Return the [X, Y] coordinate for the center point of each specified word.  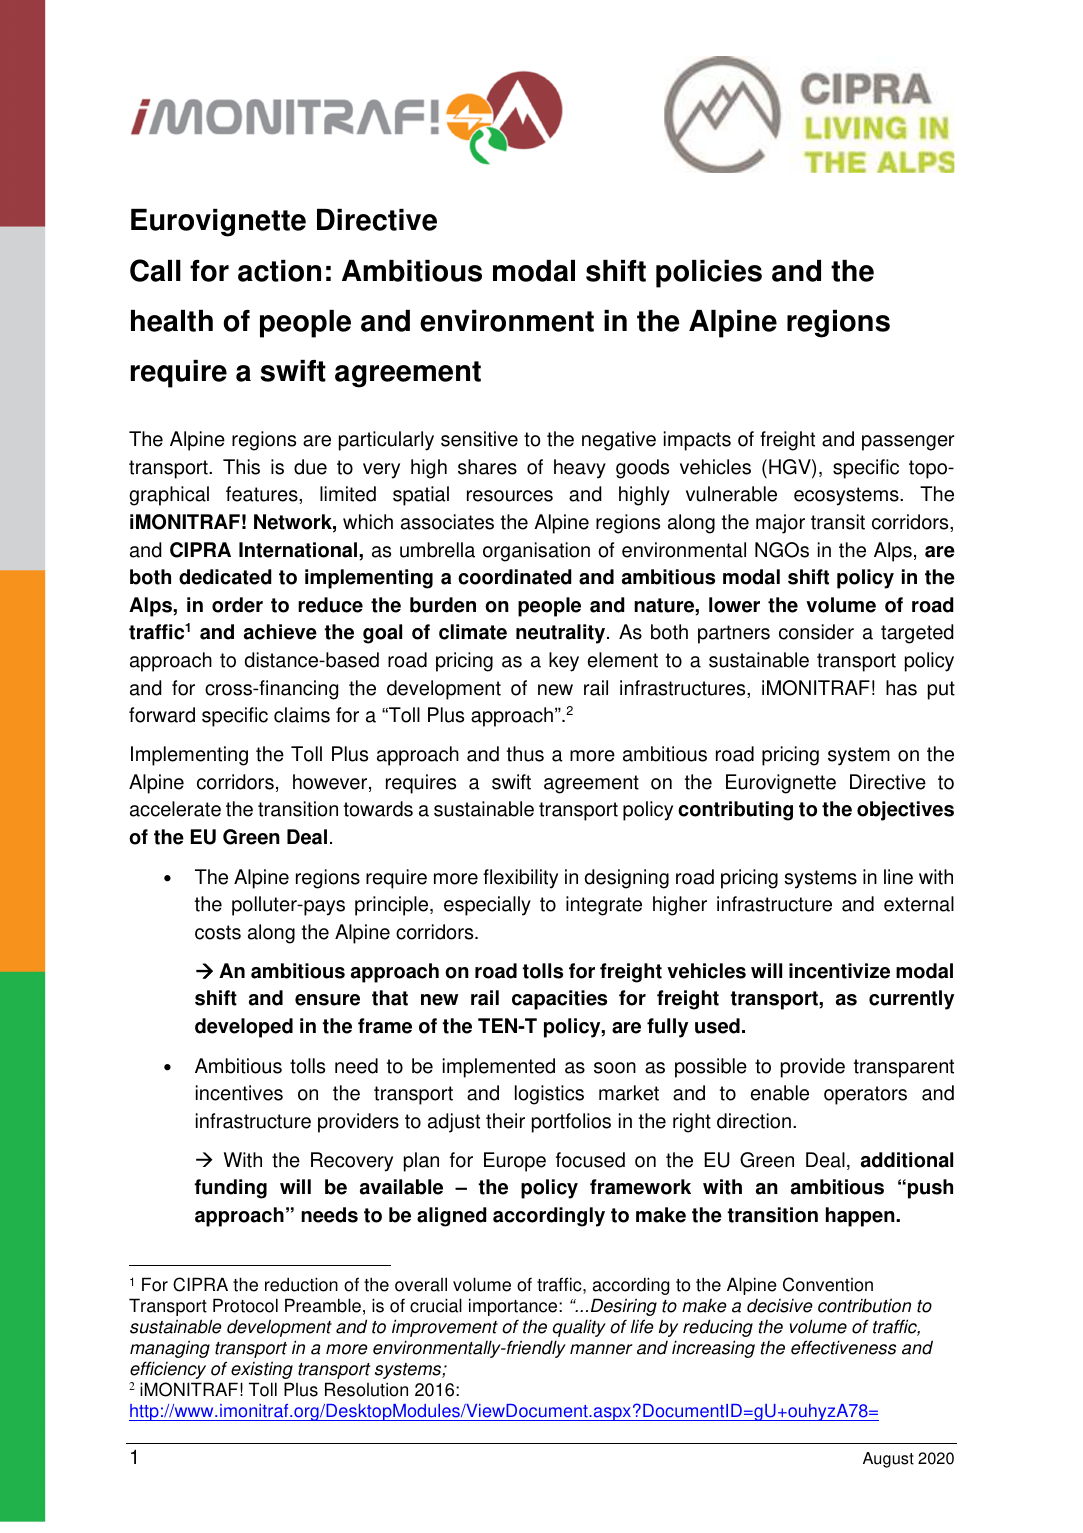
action [279, 271]
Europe [515, 1162]
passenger [908, 443]
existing [262, 1370]
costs [218, 932]
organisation [536, 552]
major [780, 524]
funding [230, 1189]
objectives [905, 811]
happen [861, 1217]
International [299, 550]
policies [709, 274]
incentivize [839, 971]
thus [525, 754]
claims [302, 715]
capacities [559, 1000]
